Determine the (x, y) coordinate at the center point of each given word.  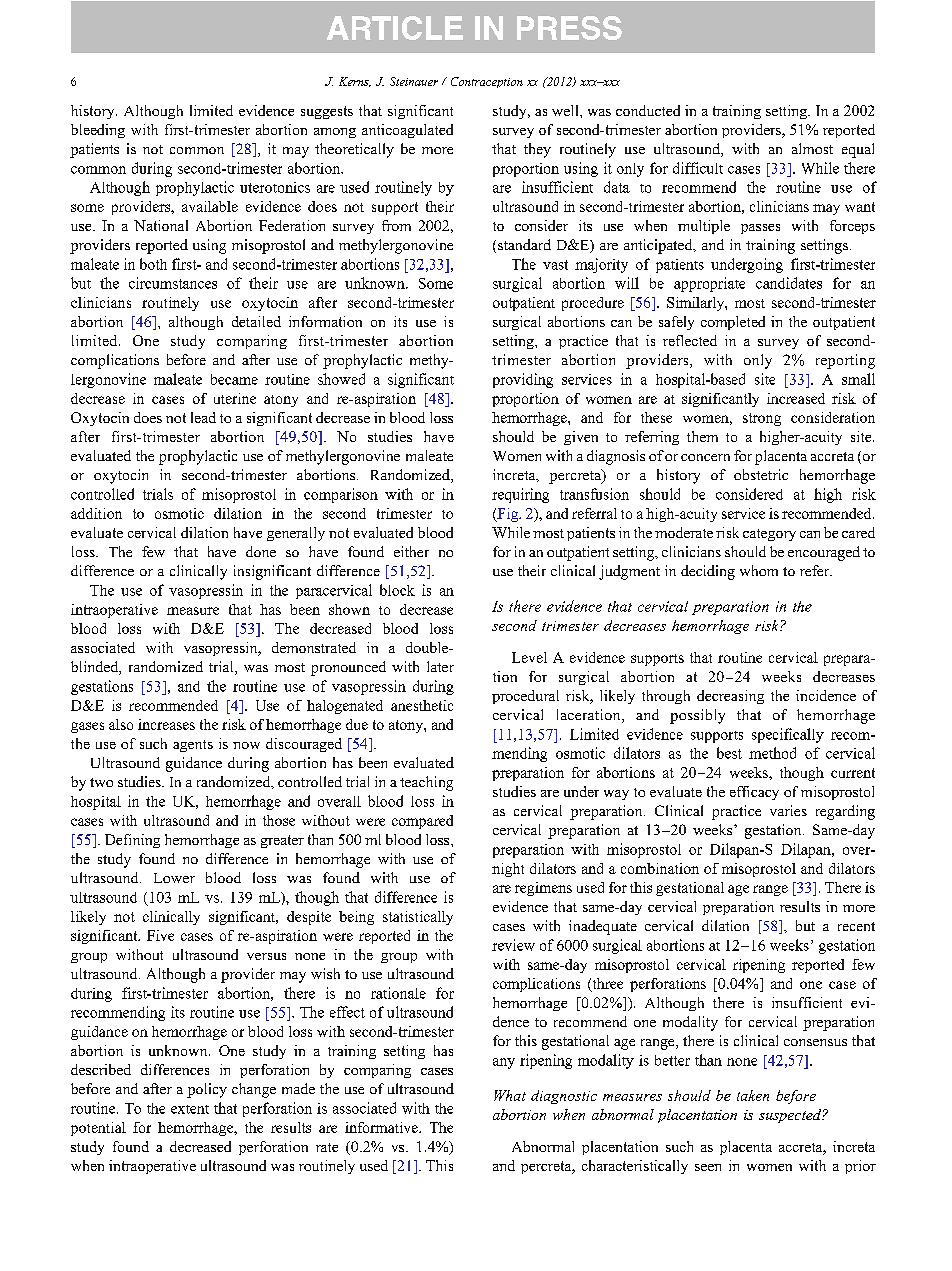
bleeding (98, 131)
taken (753, 1095)
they (537, 150)
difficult (698, 168)
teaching (426, 783)
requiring (520, 495)
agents (193, 746)
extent (190, 1109)
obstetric (761, 474)
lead (203, 417)
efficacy (754, 793)
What (510, 1095)
